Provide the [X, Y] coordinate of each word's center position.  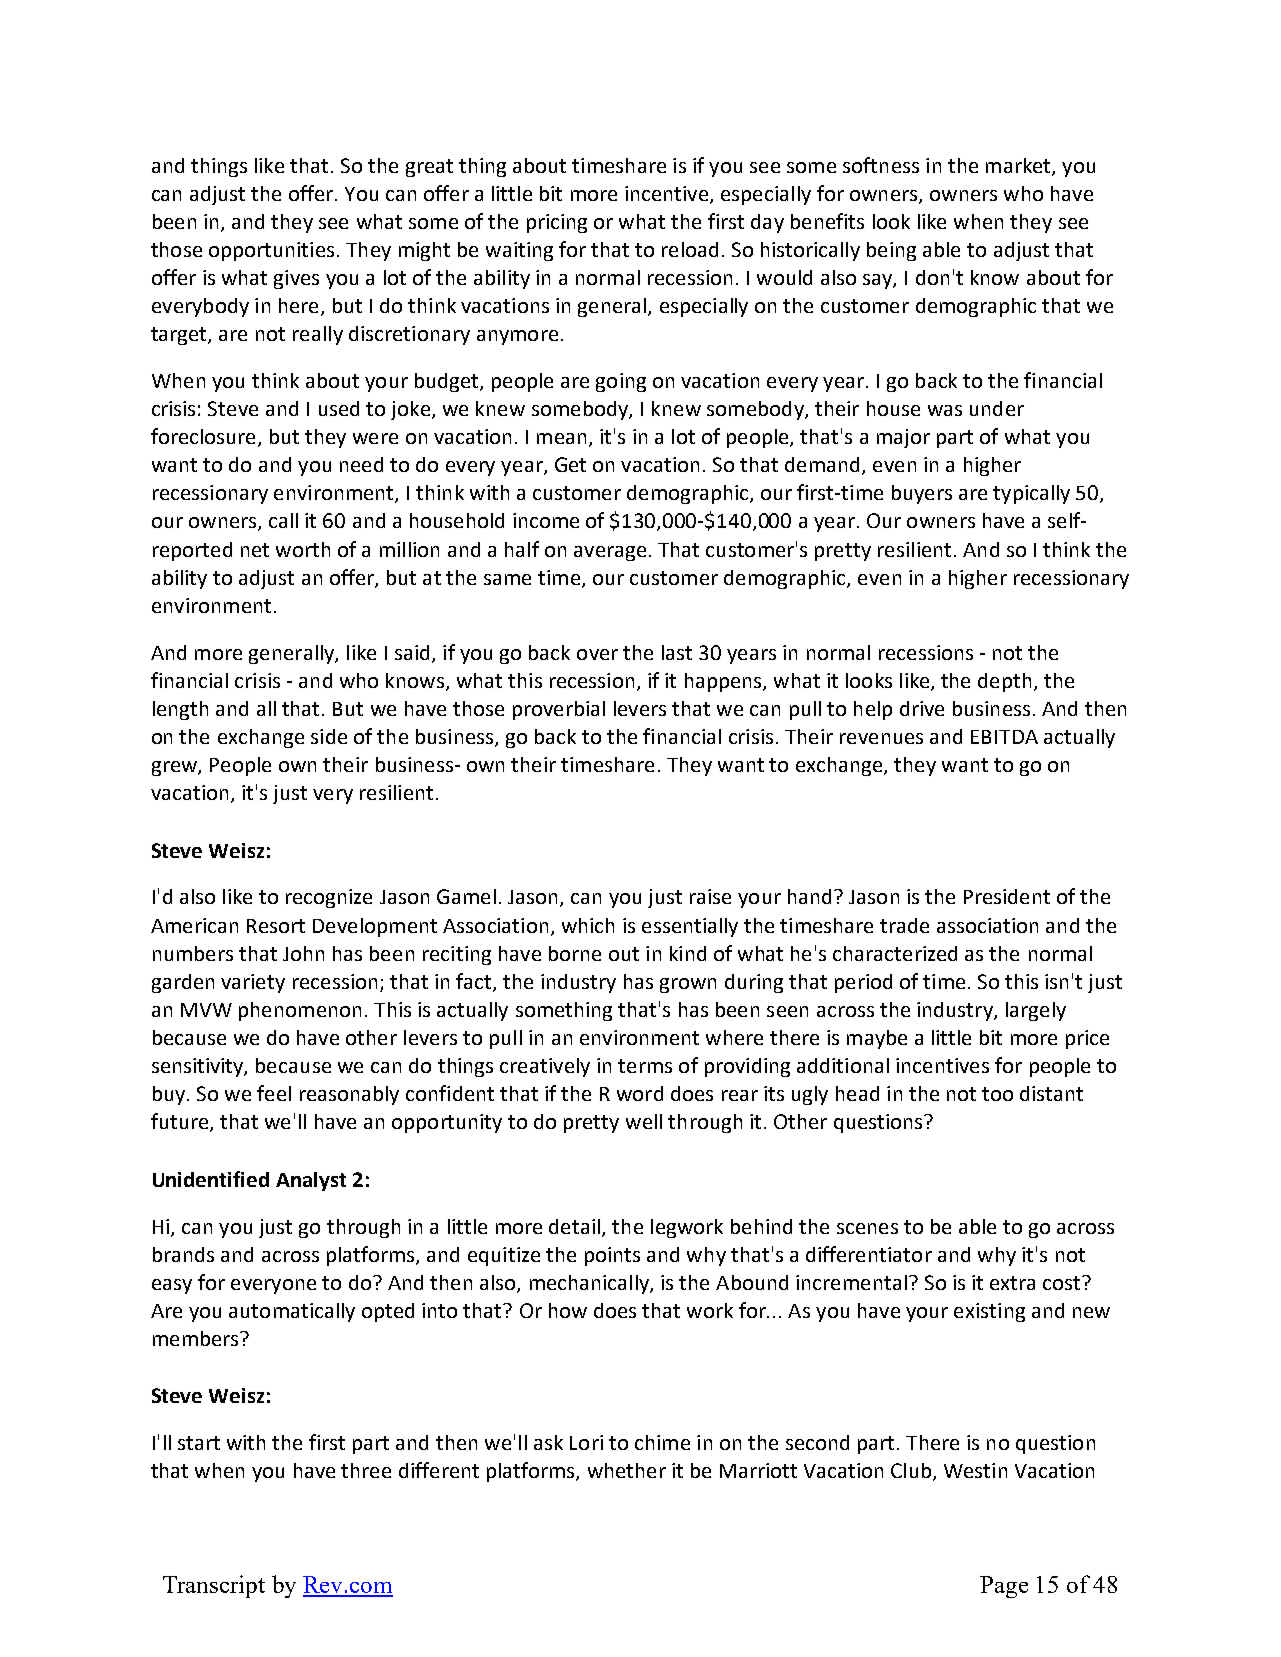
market [1019, 166]
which [588, 925]
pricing [557, 223]
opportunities [271, 251]
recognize [329, 898]
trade [904, 925]
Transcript [214, 1586]
